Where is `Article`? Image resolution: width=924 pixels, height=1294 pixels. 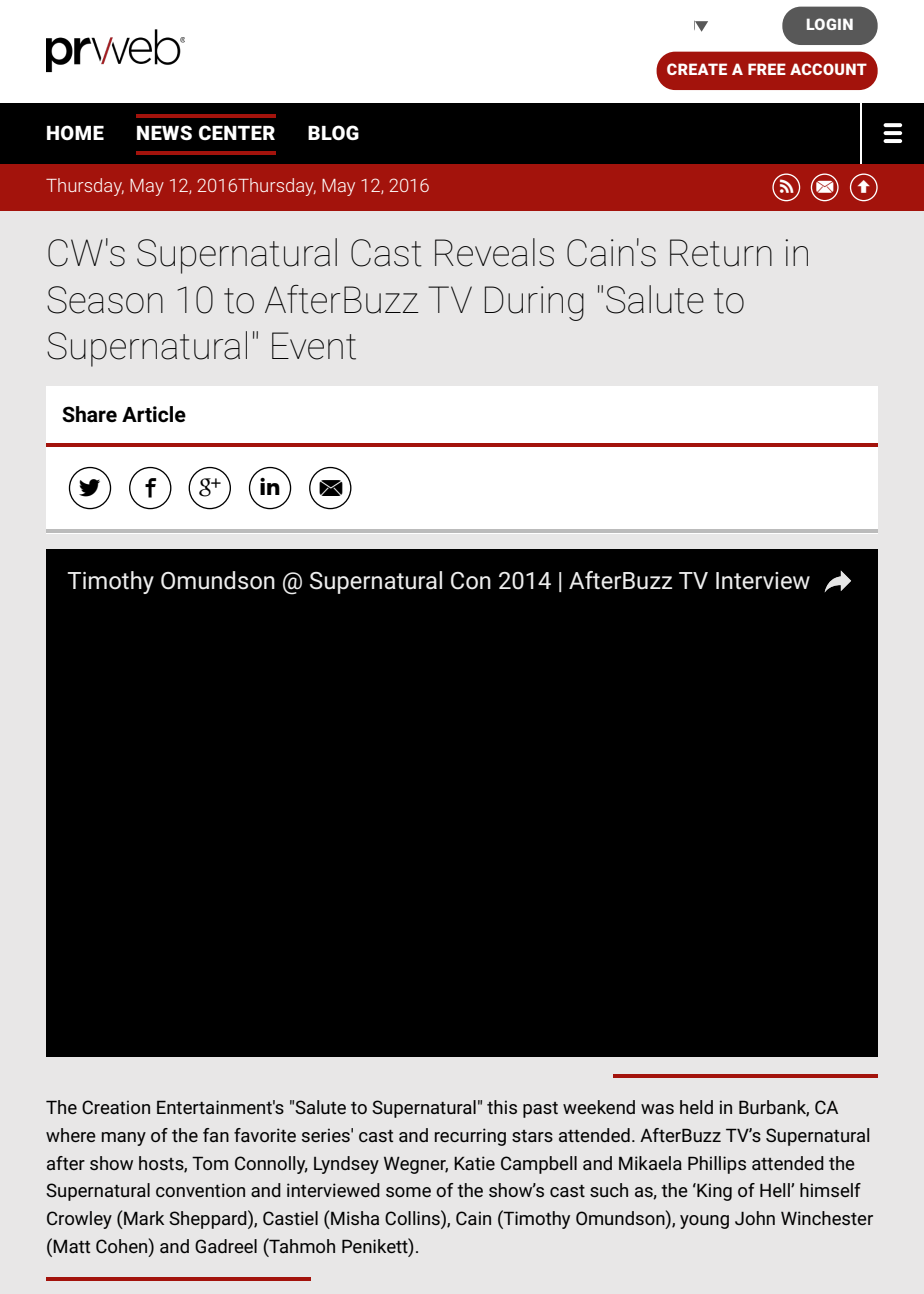
Article is located at coordinates (154, 414).
